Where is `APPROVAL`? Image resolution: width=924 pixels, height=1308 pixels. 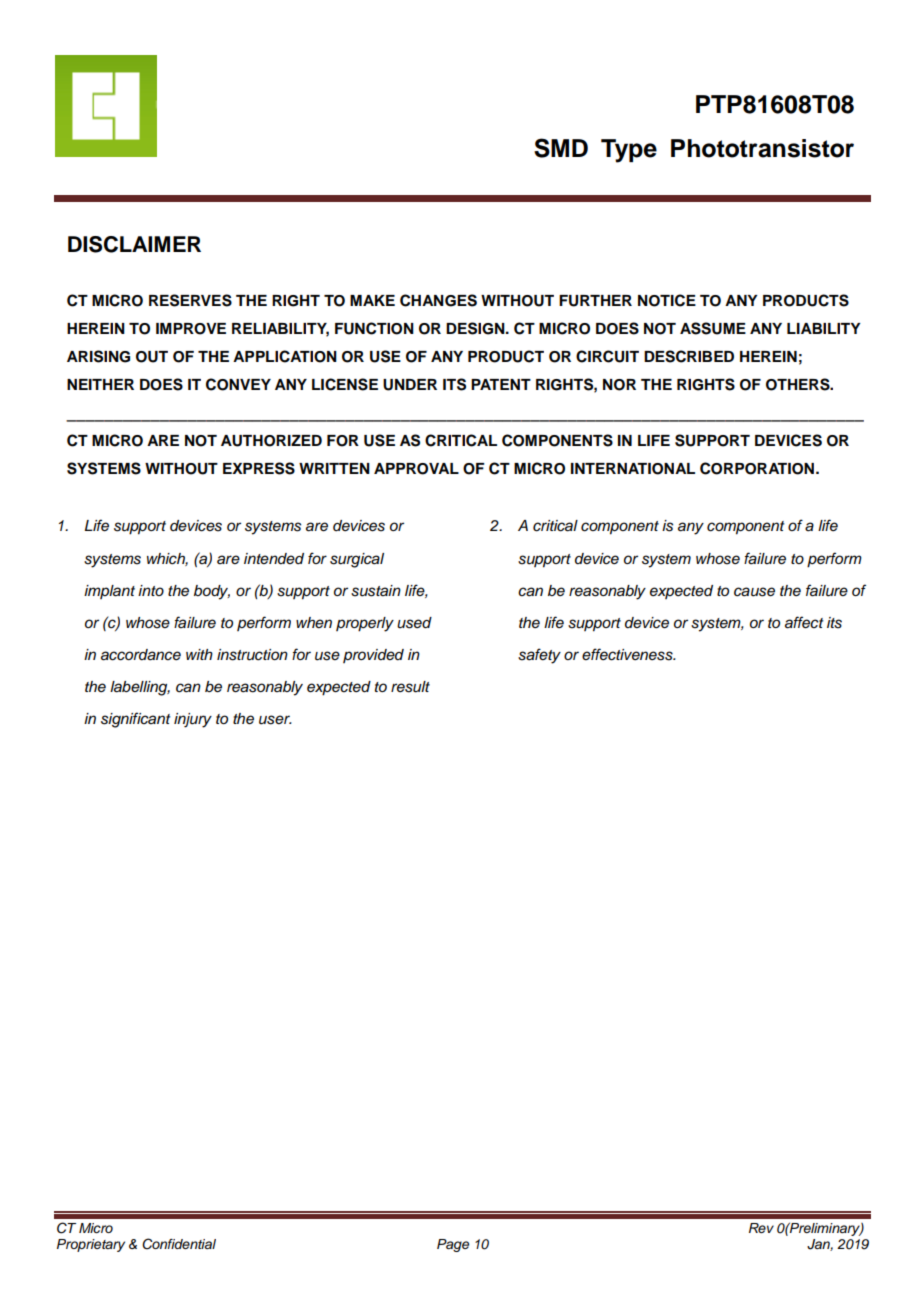 APPROVAL is located at coordinates (416, 469).
